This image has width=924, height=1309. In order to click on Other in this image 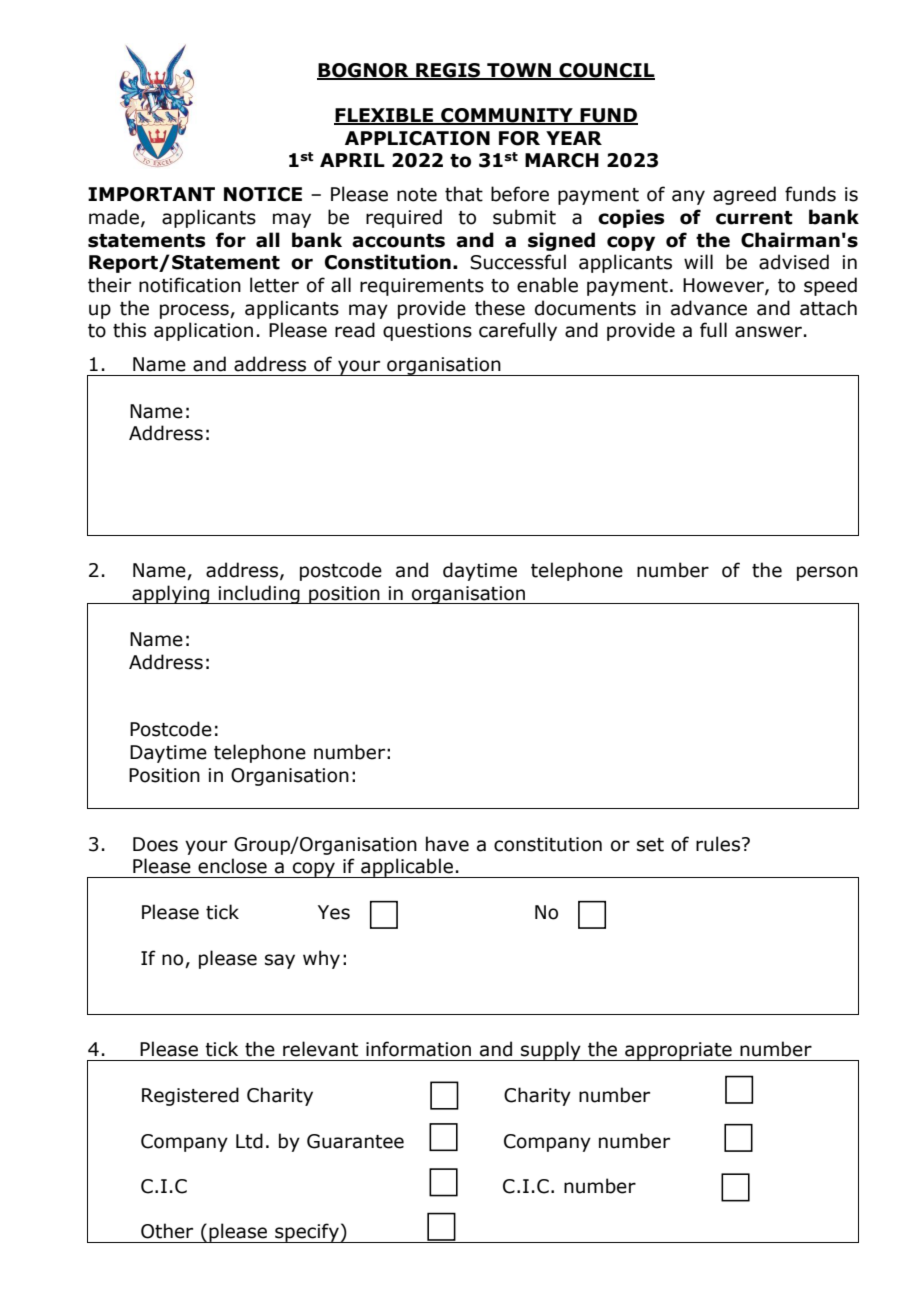, I will do `click(167, 1231)`.
